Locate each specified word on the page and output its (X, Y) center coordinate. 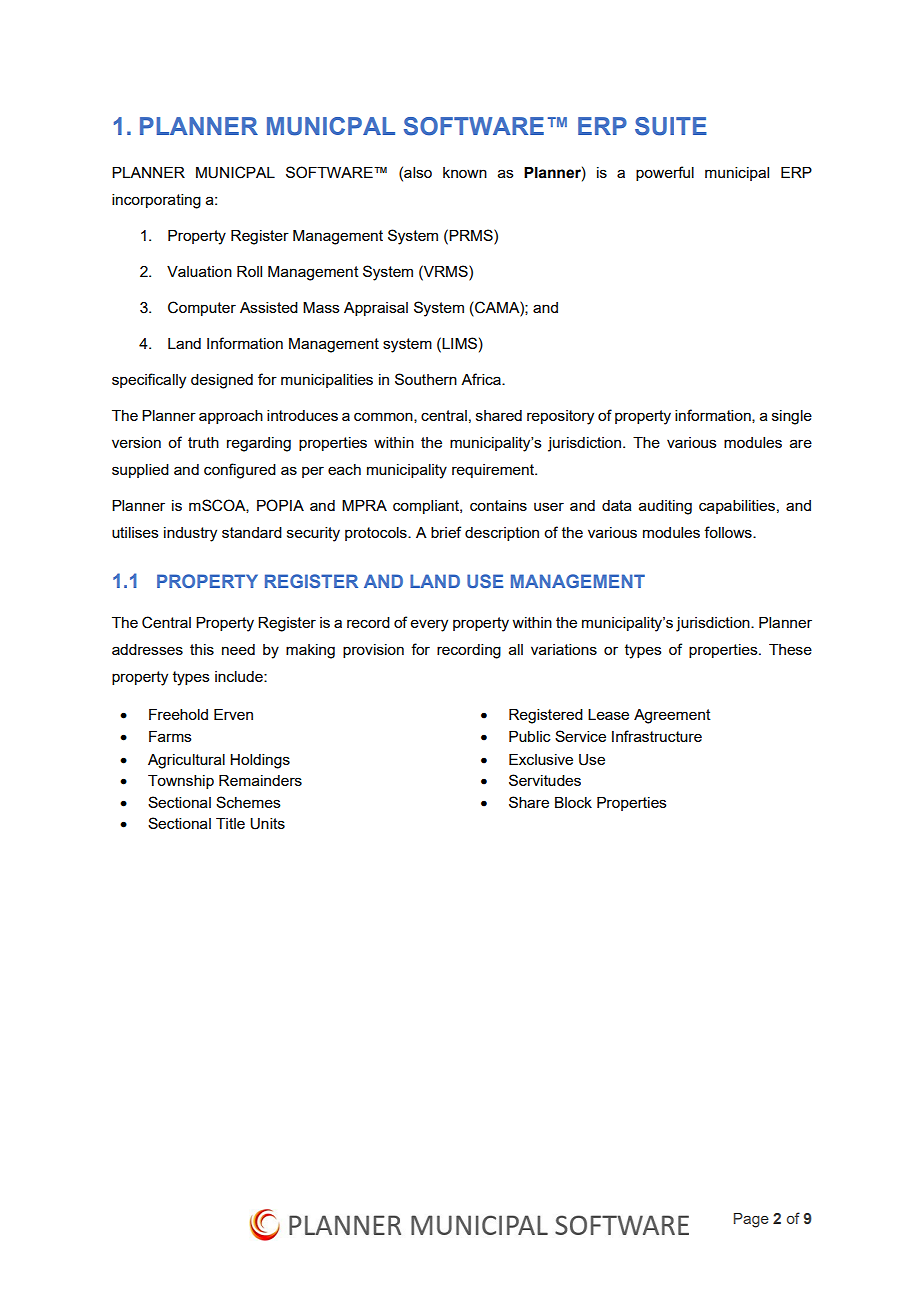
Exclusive (541, 759)
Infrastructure (657, 736)
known (465, 172)
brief (446, 532)
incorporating (156, 201)
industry (190, 534)
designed (222, 381)
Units (267, 824)
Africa (482, 379)
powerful (665, 173)
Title (230, 823)
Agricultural (186, 761)
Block (573, 802)
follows (729, 532)
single (792, 417)
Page (751, 1220)
